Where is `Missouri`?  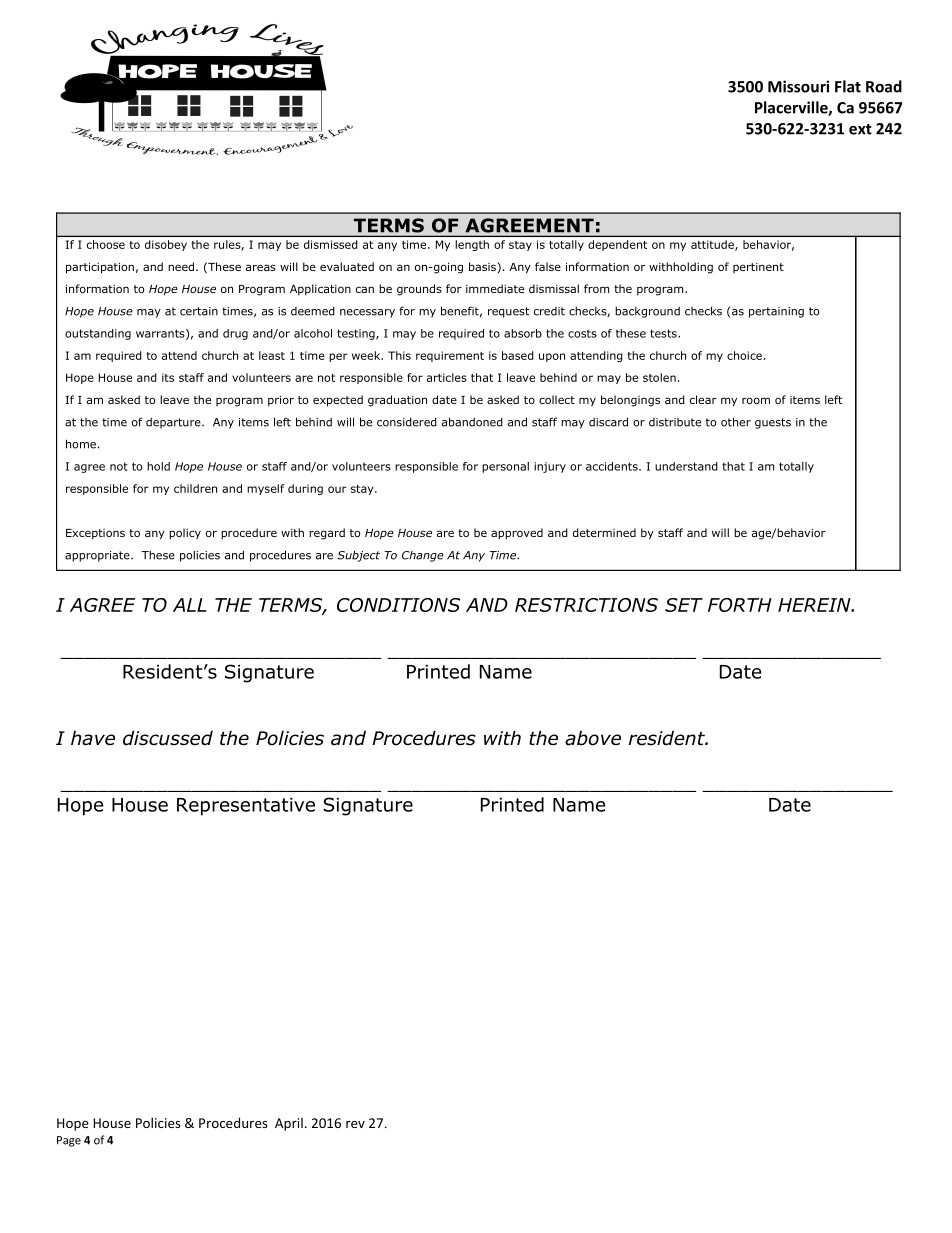
Missouri is located at coordinates (798, 86).
